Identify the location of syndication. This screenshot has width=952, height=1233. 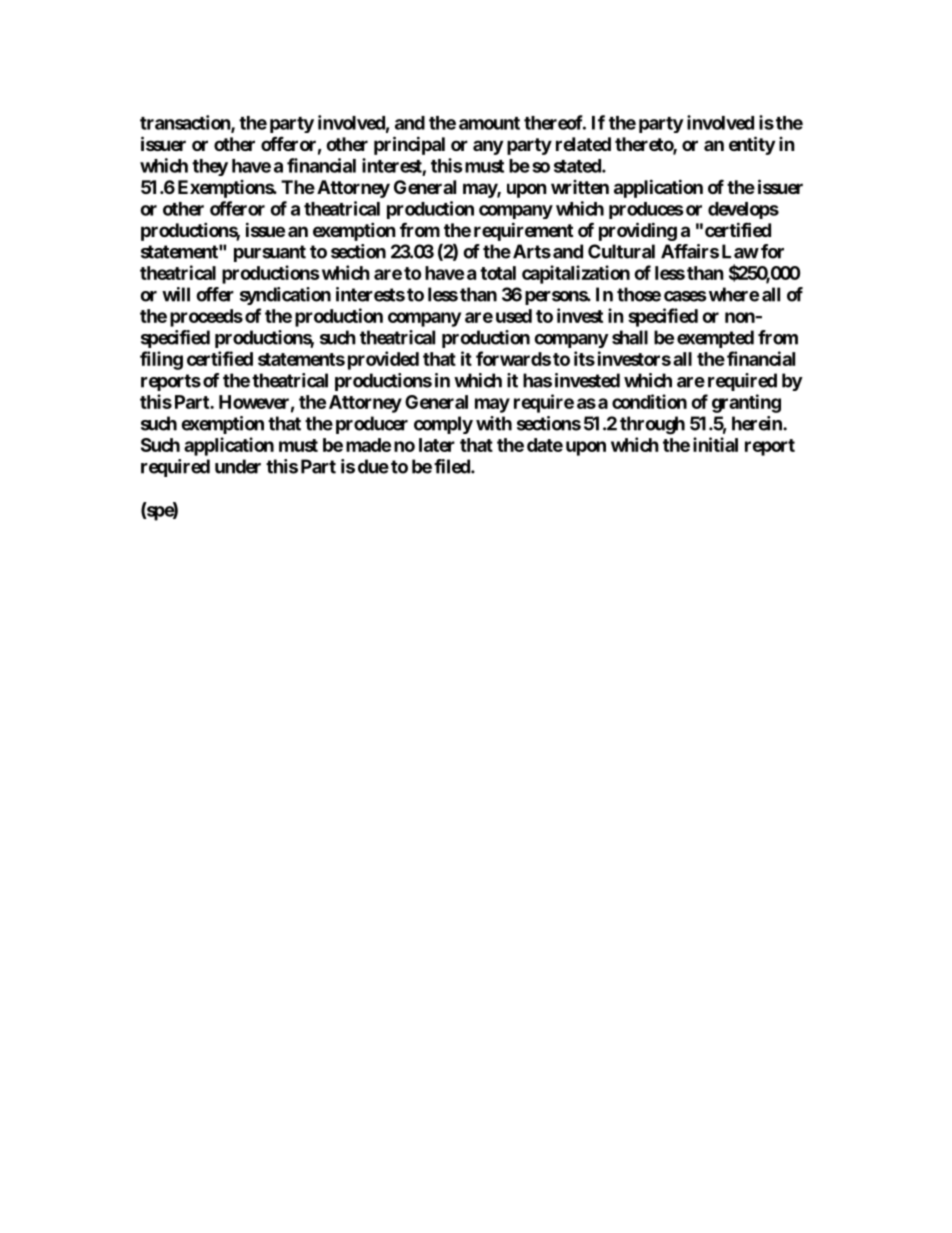
(285, 296).
